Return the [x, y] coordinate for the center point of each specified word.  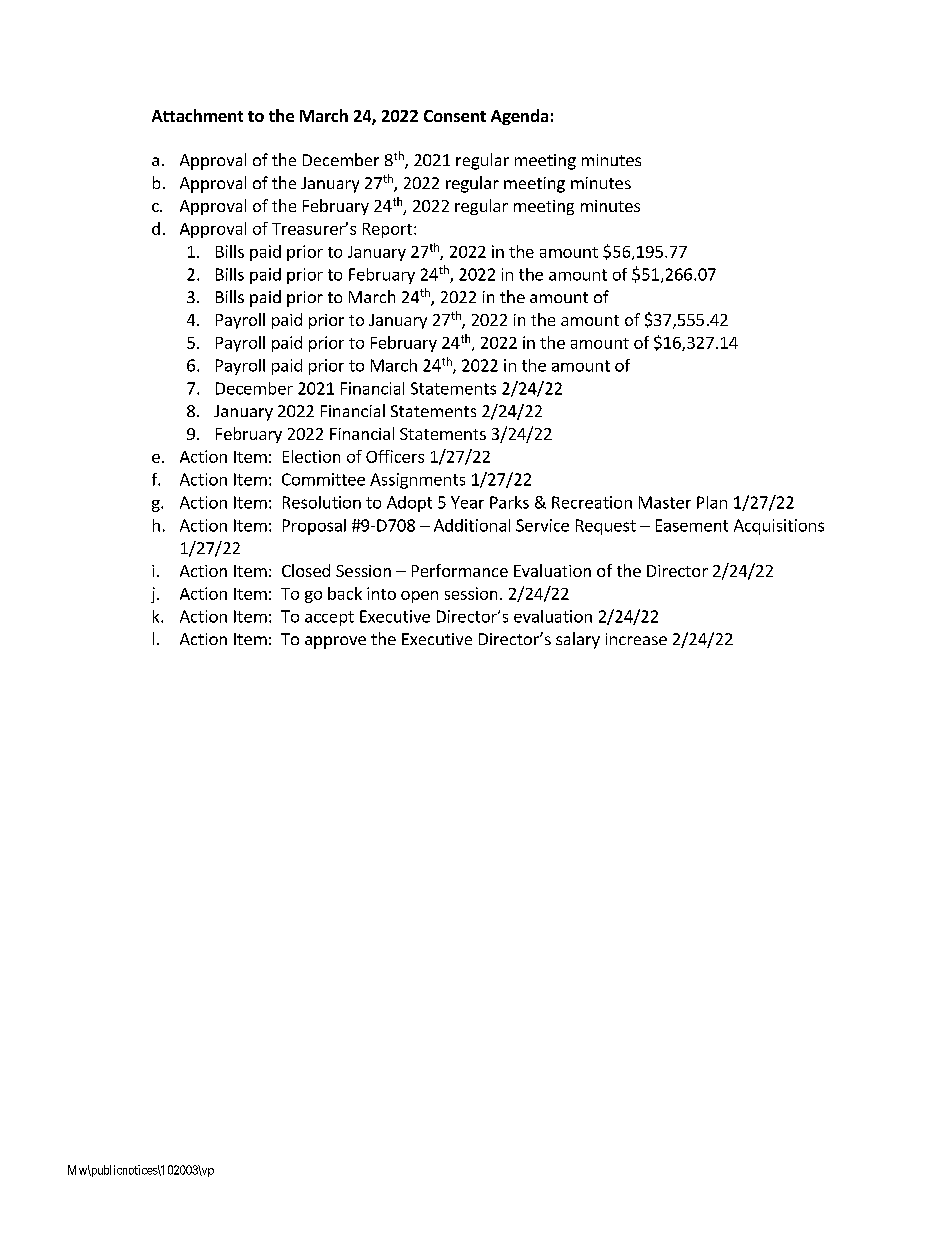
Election [311, 456]
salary [578, 640]
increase [636, 639]
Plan [712, 502]
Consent [455, 116]
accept [329, 618]
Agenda [519, 117]
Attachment [197, 115]
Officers [395, 456]
